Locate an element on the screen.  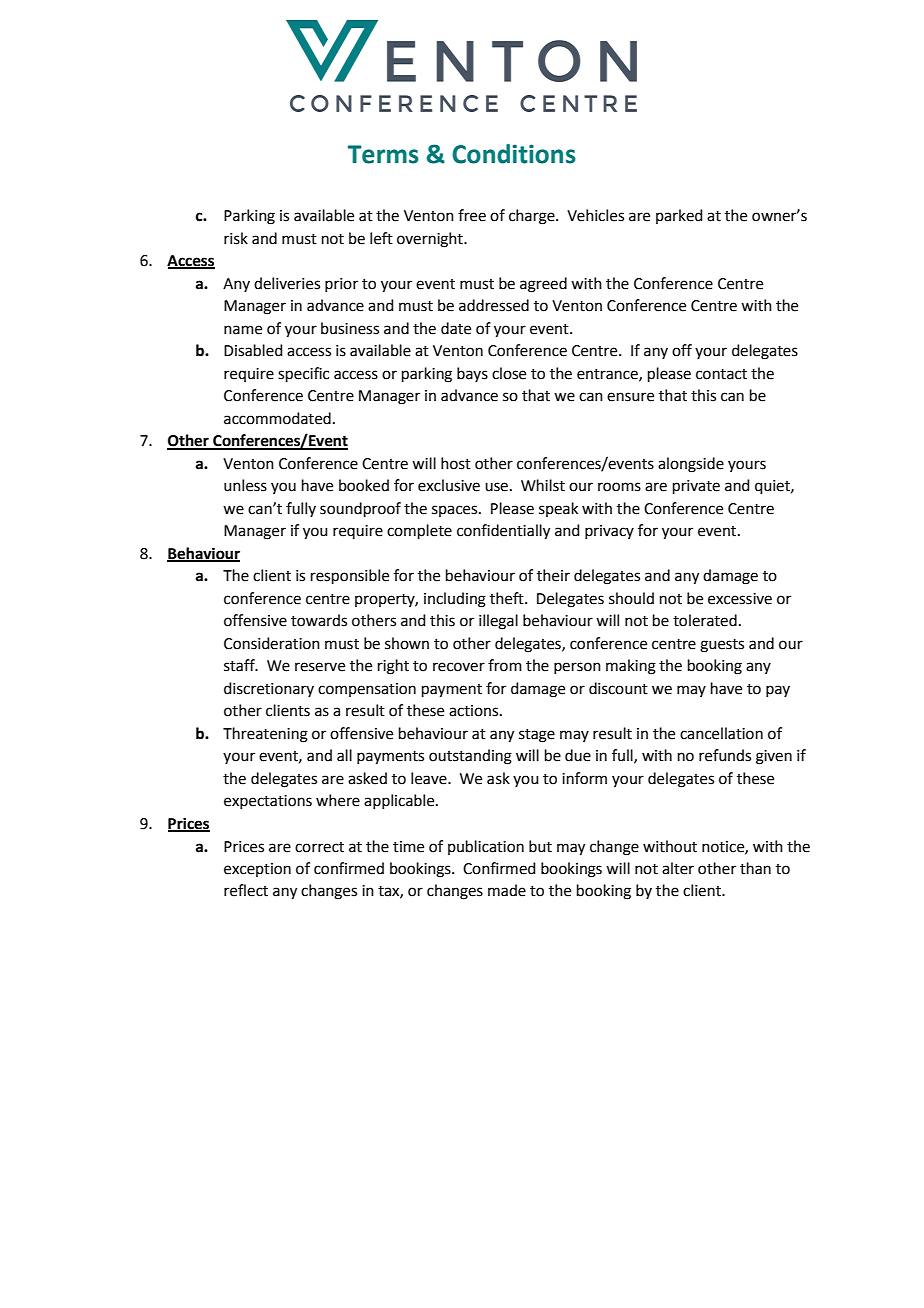
confidentially is located at coordinates (503, 532).
